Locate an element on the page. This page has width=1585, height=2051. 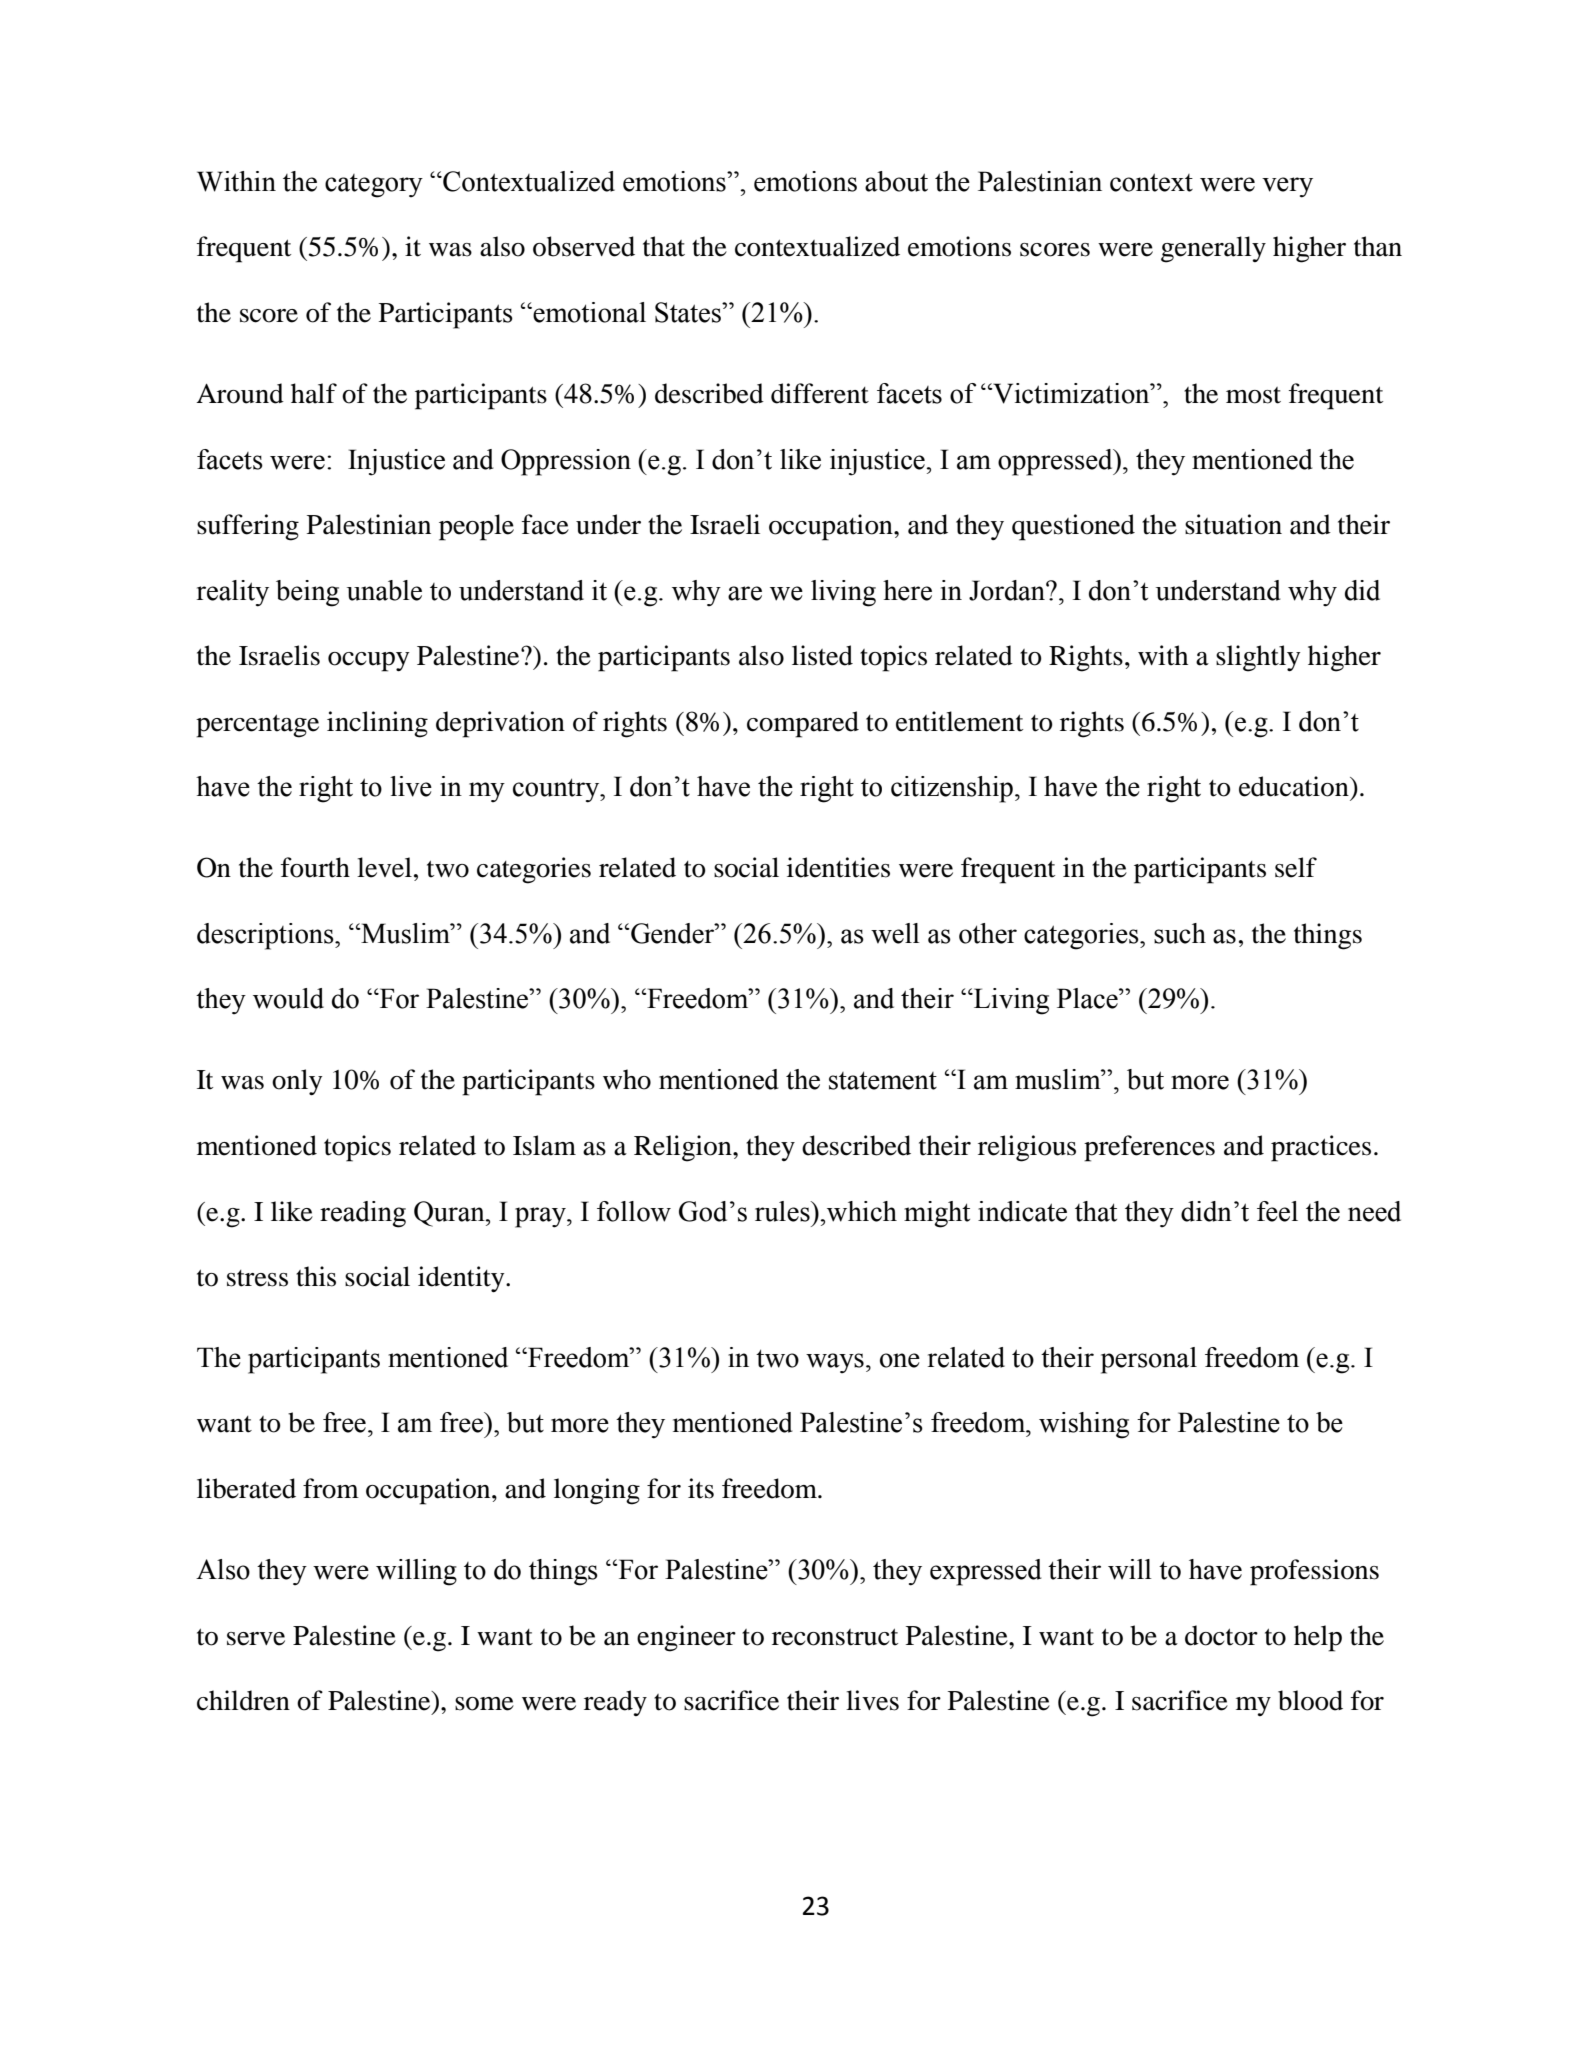
personal is located at coordinates (1149, 1360).
